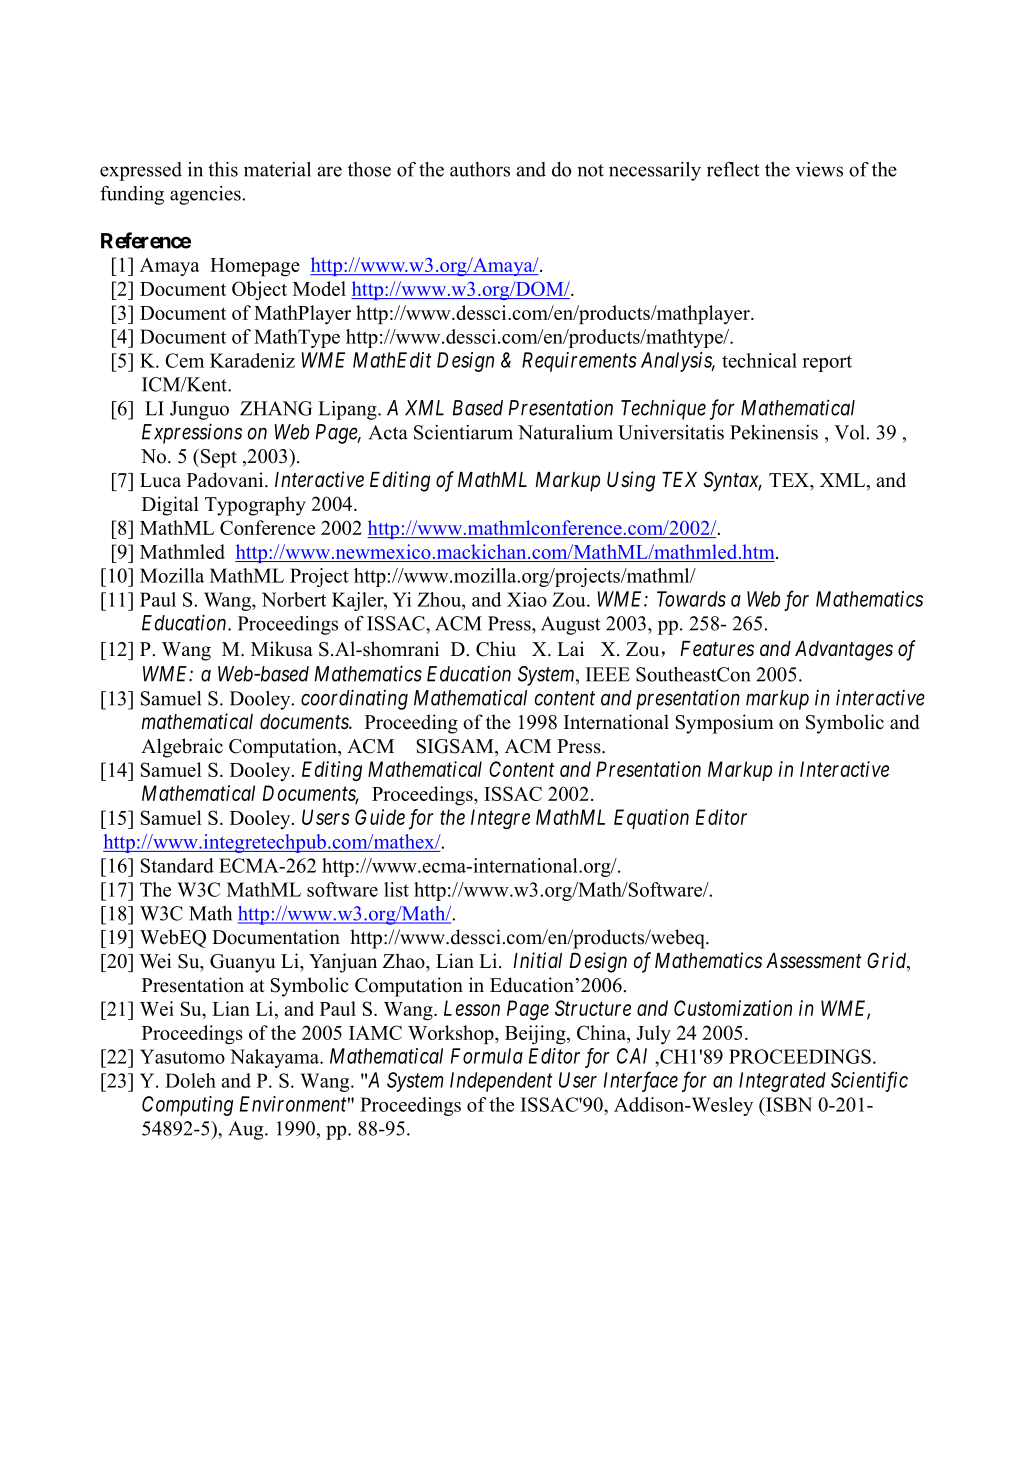 Image resolution: width=1031 pixels, height=1459 pixels. I want to click on Chiu, so click(496, 649).
